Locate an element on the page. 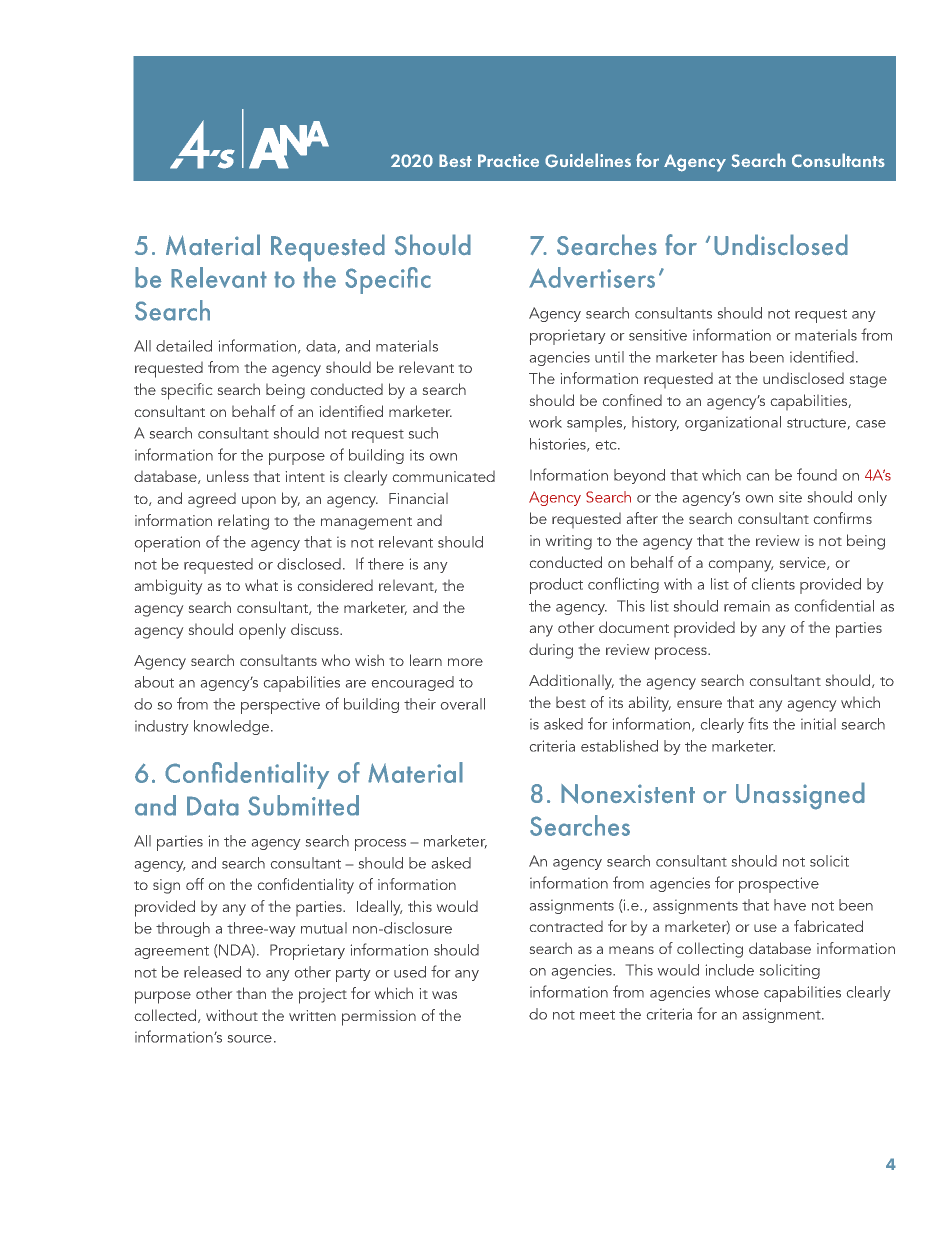  Nonexistent is located at coordinates (628, 794).
